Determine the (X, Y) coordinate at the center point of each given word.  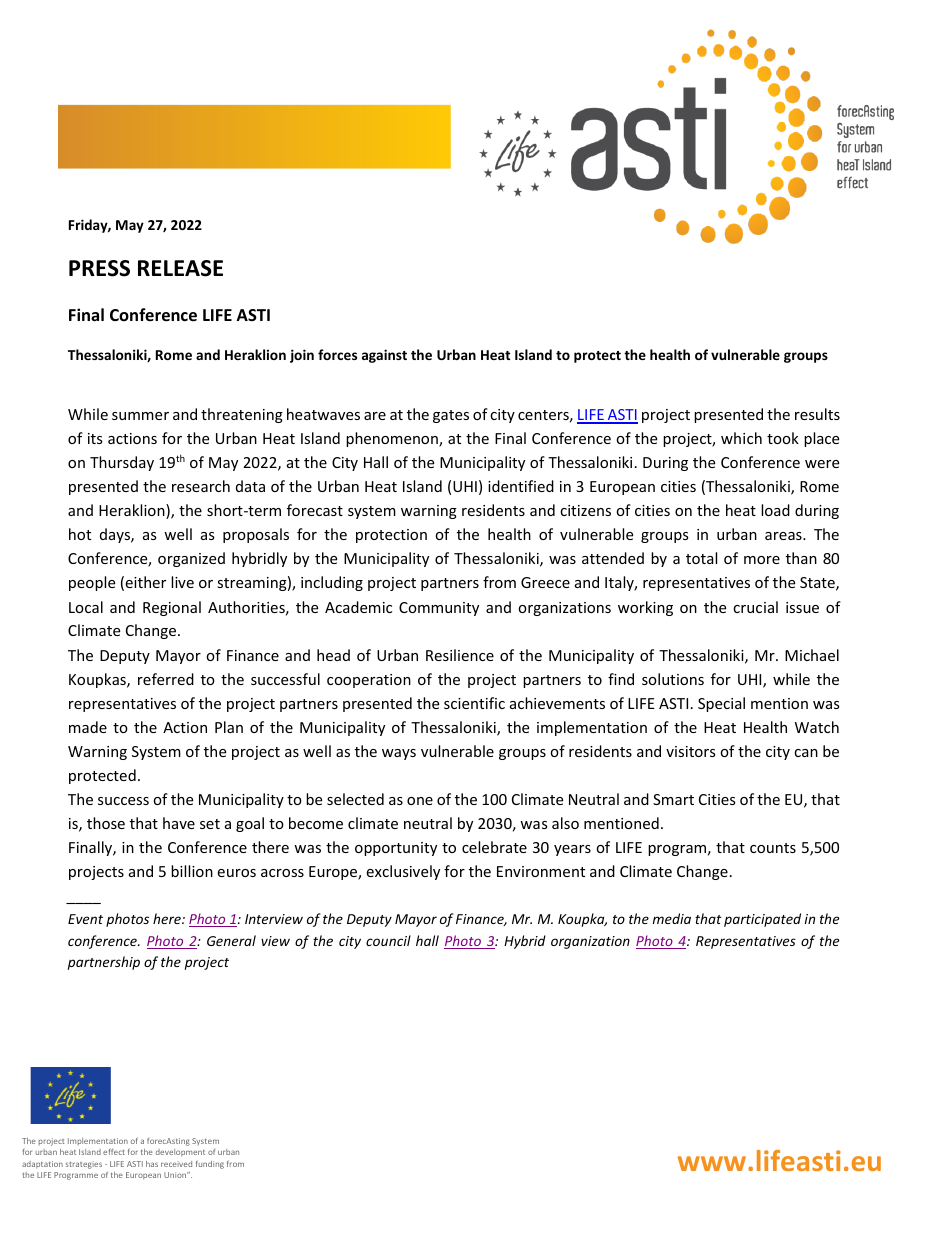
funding (210, 1164)
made (88, 727)
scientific (474, 703)
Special (721, 704)
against (384, 356)
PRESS (99, 268)
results (817, 414)
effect (114, 1152)
